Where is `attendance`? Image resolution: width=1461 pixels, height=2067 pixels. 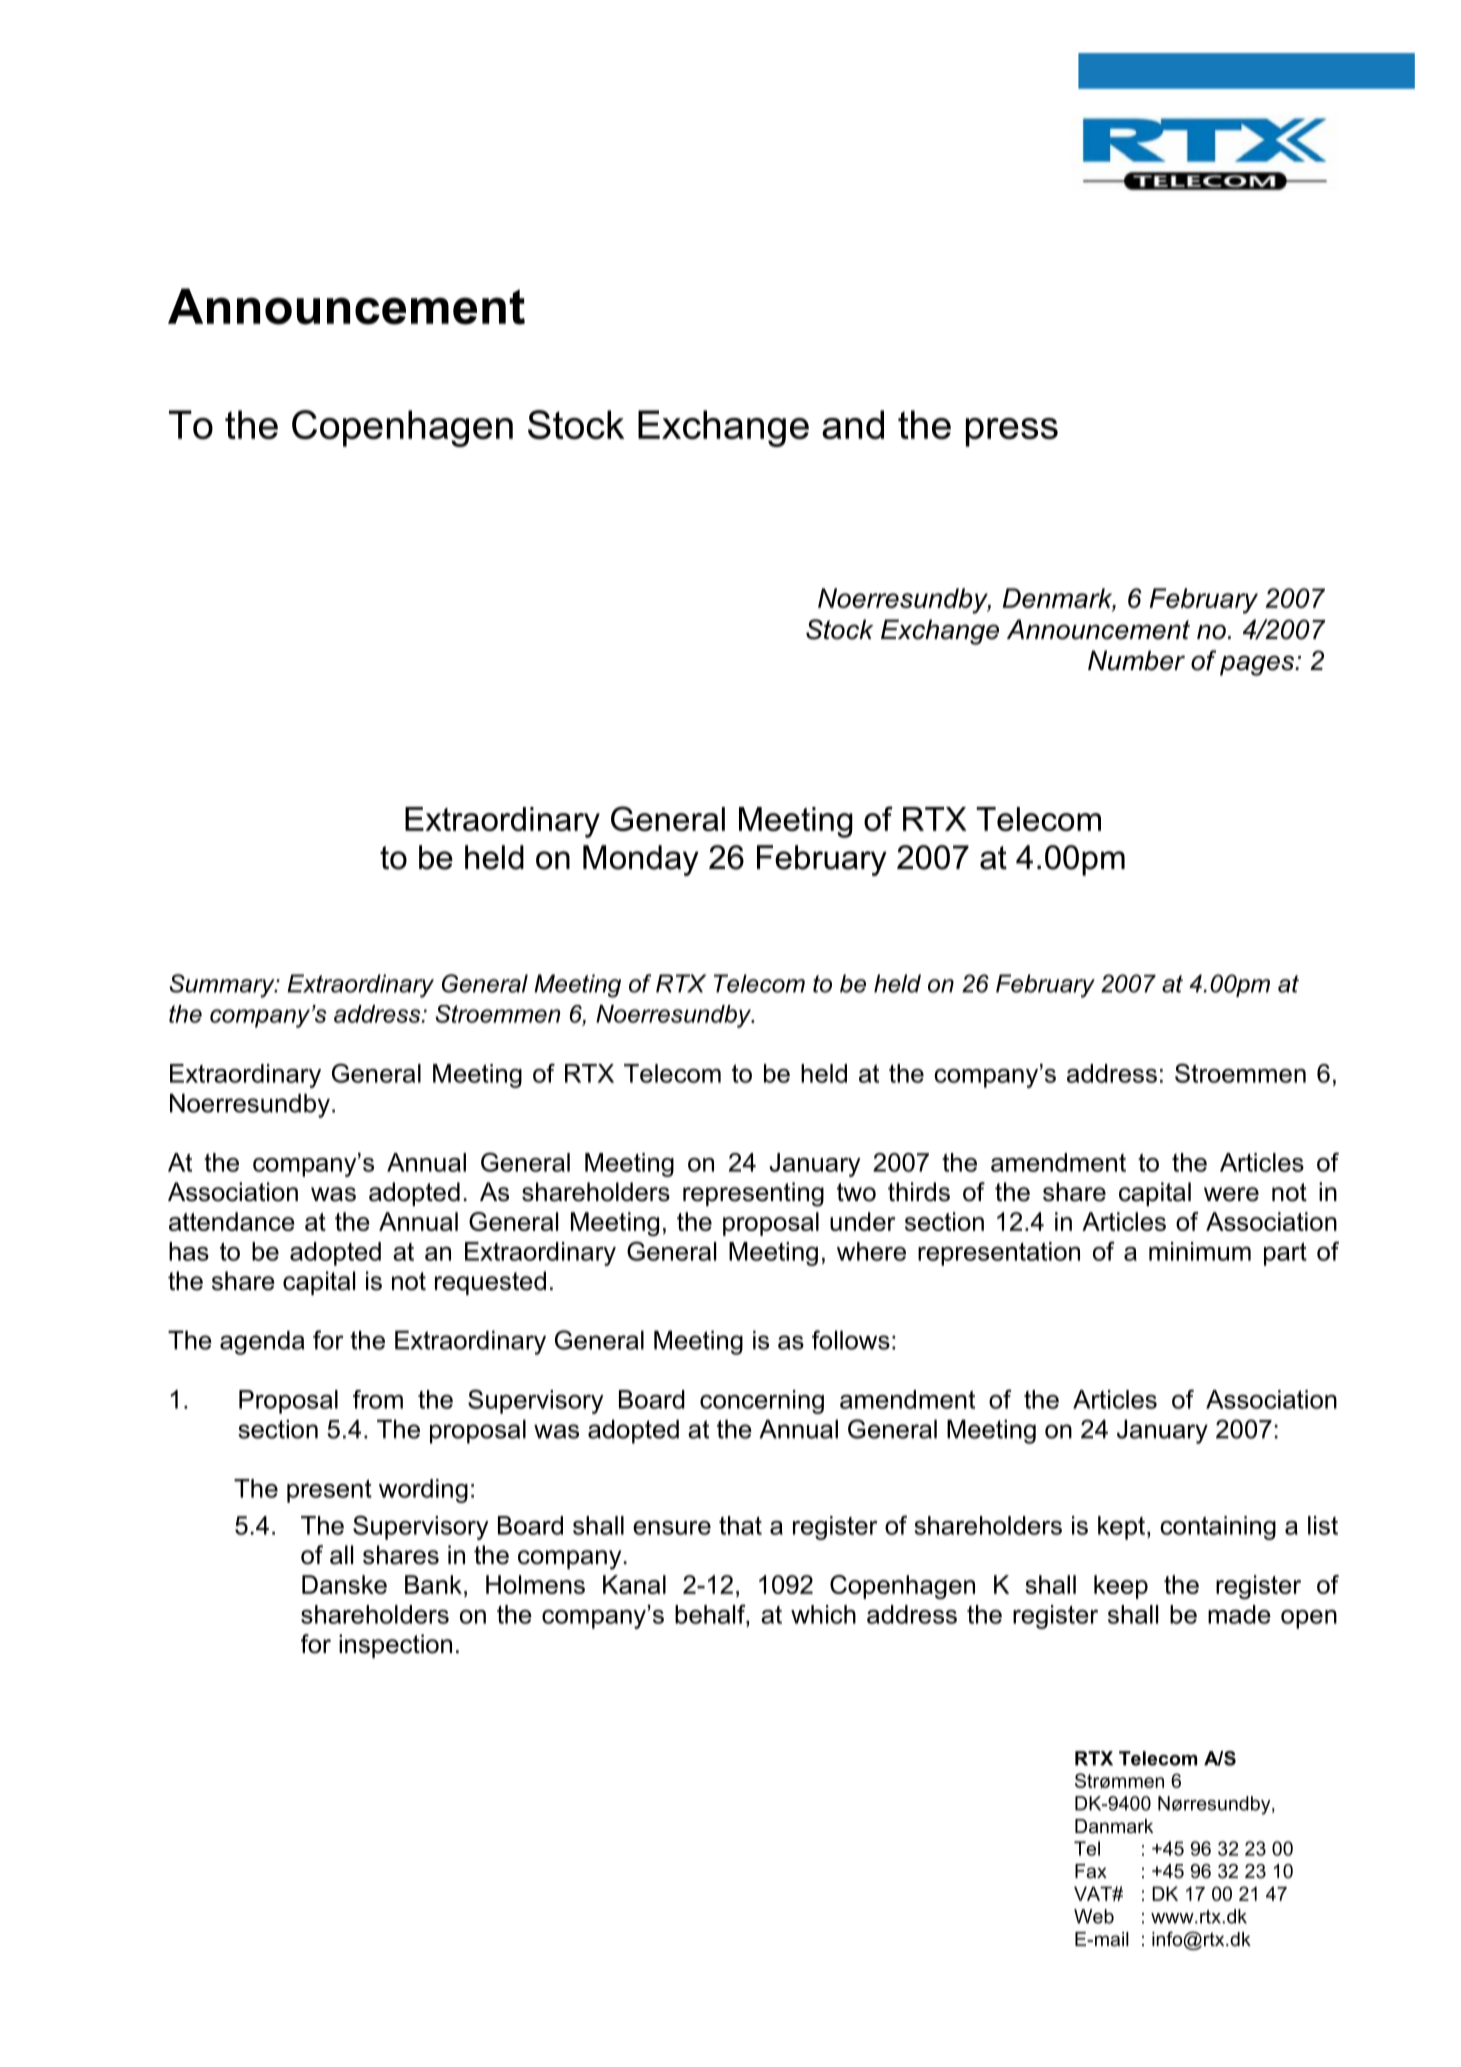
attendance is located at coordinates (232, 1221).
